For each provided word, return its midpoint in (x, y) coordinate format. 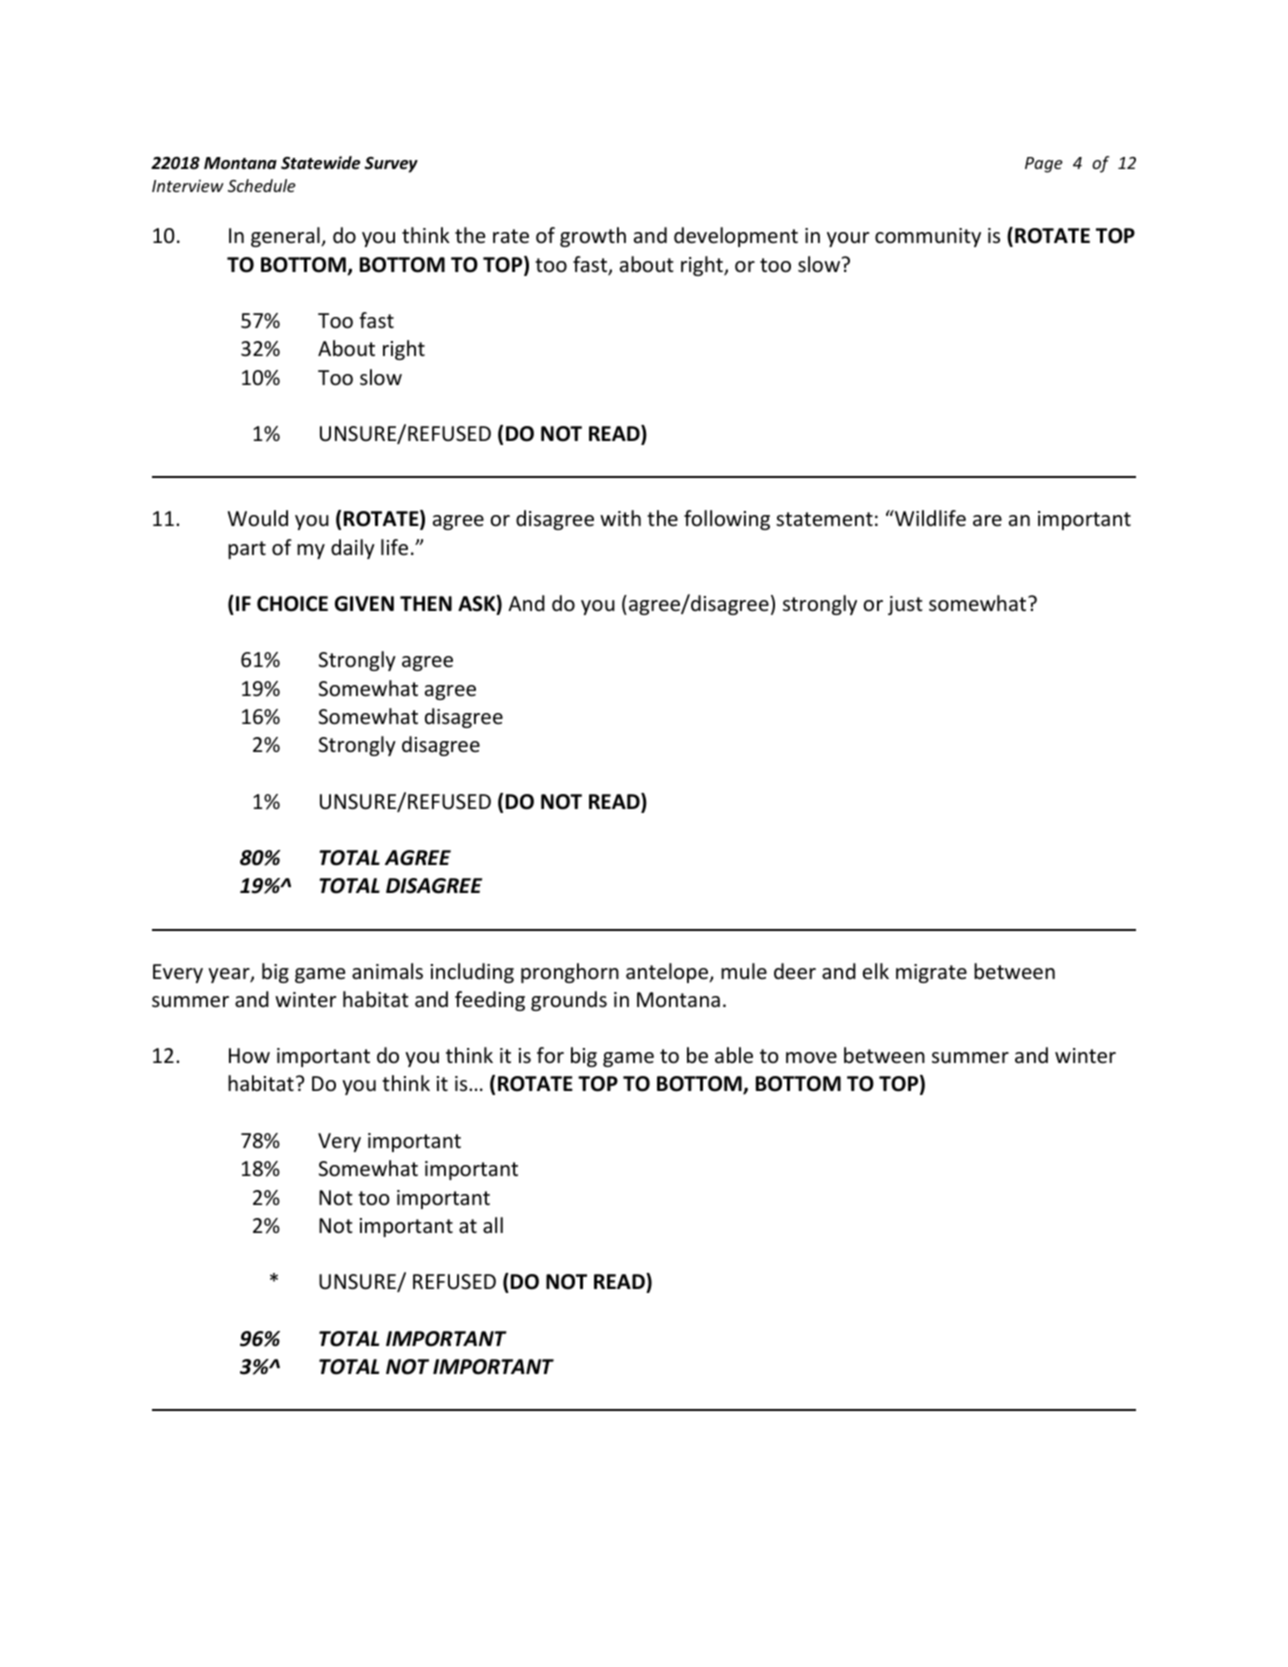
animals (387, 971)
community (928, 237)
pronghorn (570, 973)
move (811, 1058)
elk (876, 971)
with (620, 518)
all (493, 1225)
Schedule (262, 185)
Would (258, 518)
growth (593, 237)
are (987, 520)
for (550, 1055)
